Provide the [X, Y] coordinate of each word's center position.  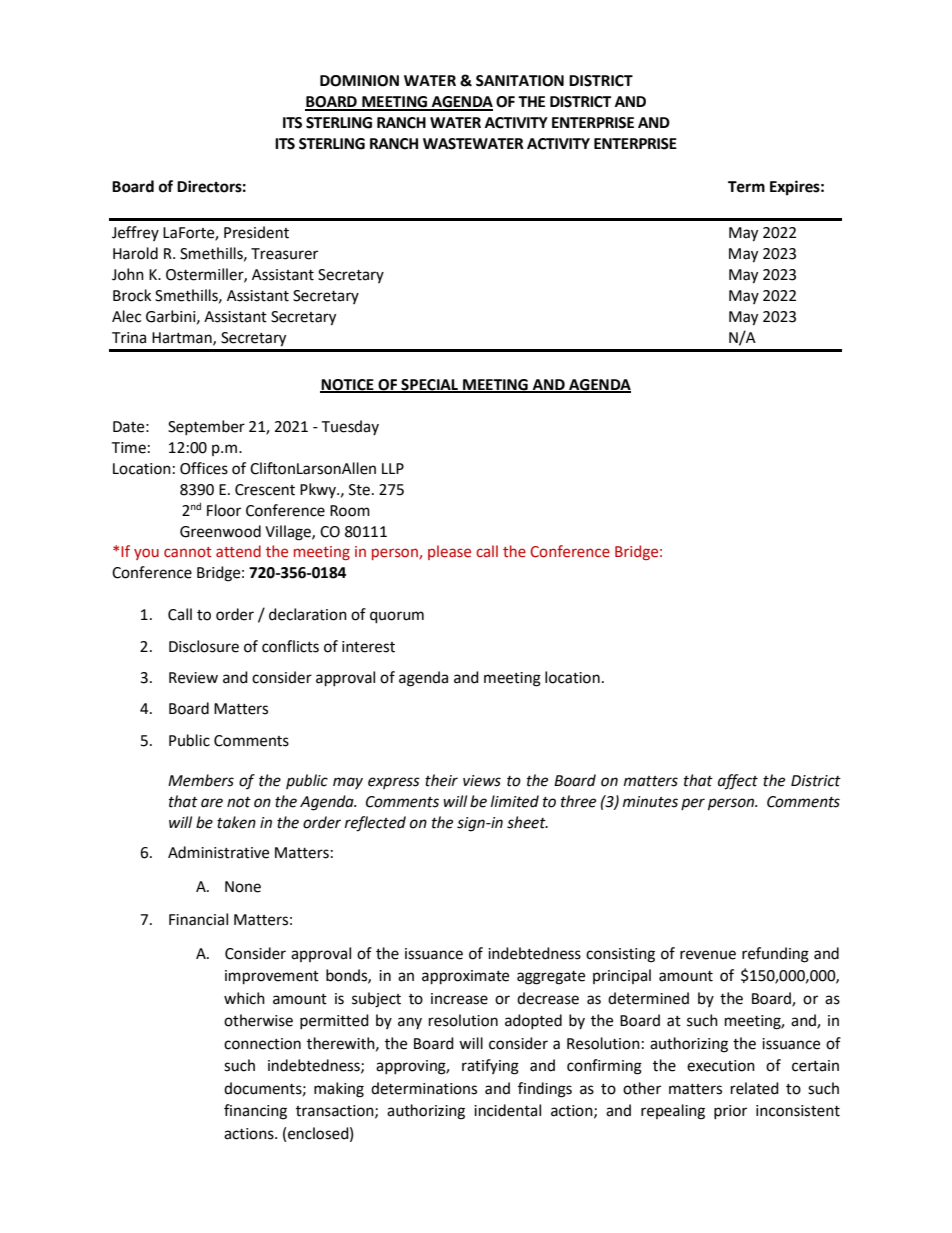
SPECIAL [430, 385]
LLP [393, 468]
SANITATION [520, 81]
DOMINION [359, 81]
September [206, 427]
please [449, 552]
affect [738, 782]
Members [201, 780]
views [482, 781]
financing [255, 1112]
